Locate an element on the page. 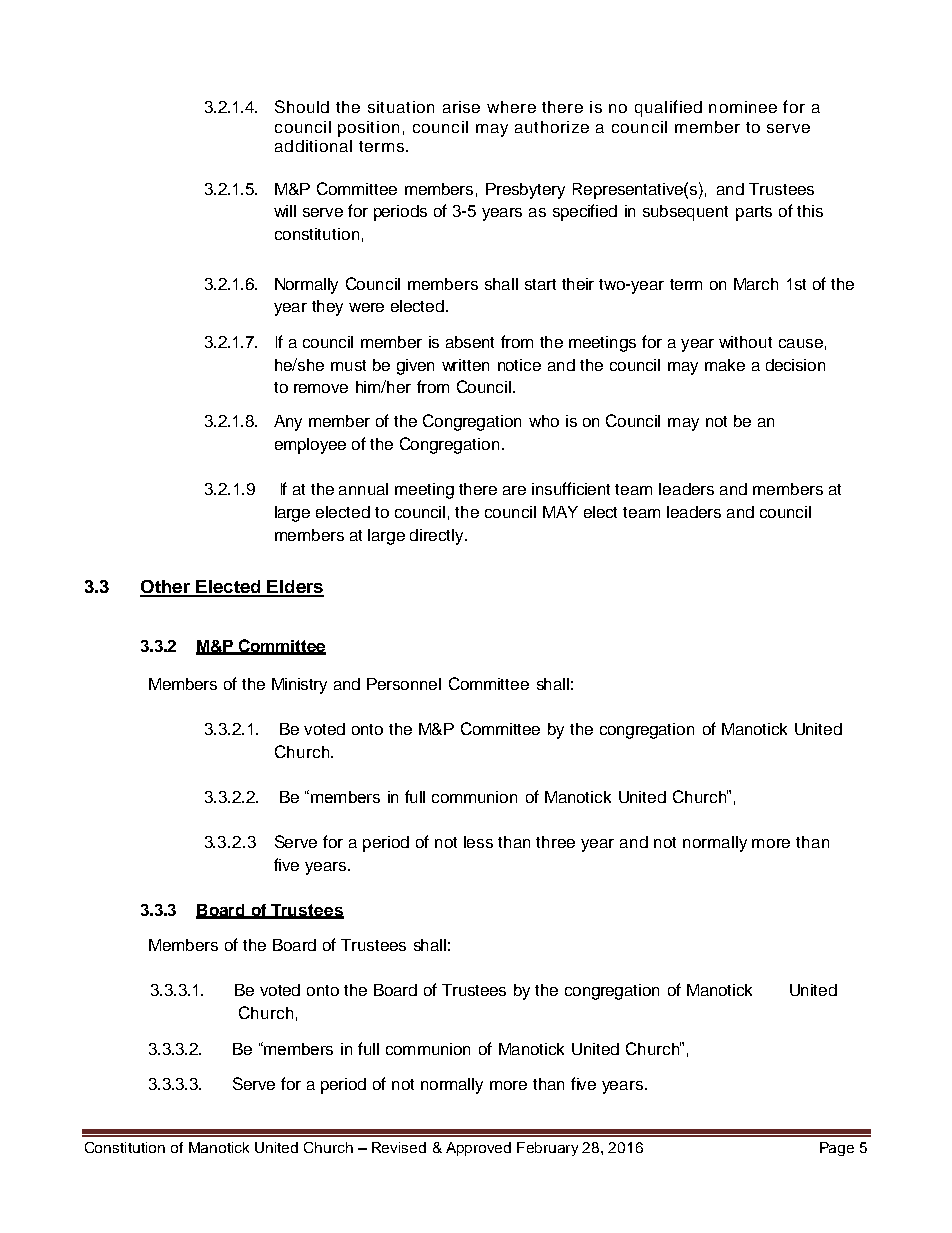 This document has width=952, height=1233. Revised is located at coordinates (399, 1147).
